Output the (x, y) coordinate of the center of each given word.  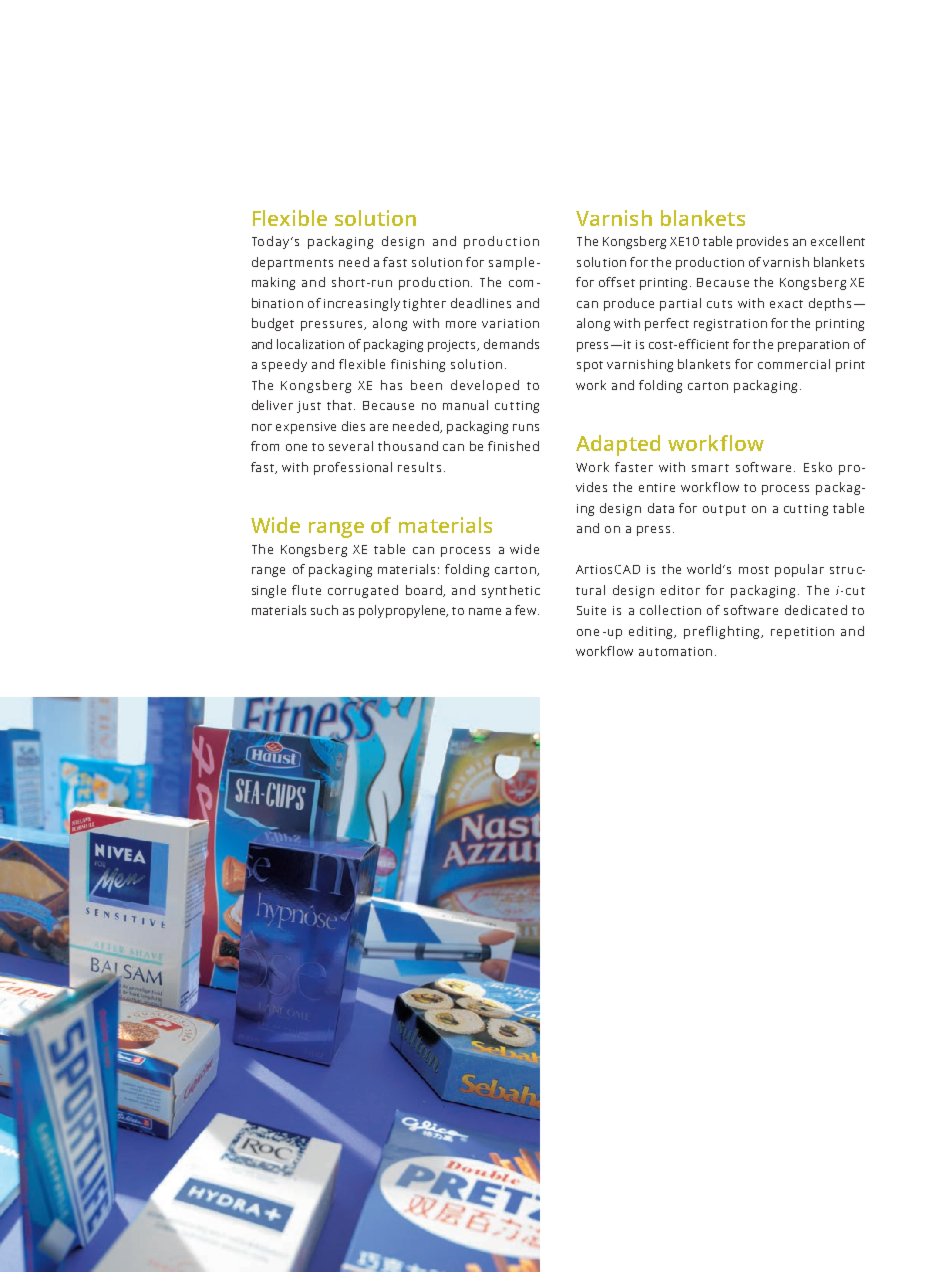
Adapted (618, 445)
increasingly (362, 304)
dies (353, 426)
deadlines (481, 303)
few (527, 610)
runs (526, 427)
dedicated (816, 610)
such (324, 610)
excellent (838, 241)
